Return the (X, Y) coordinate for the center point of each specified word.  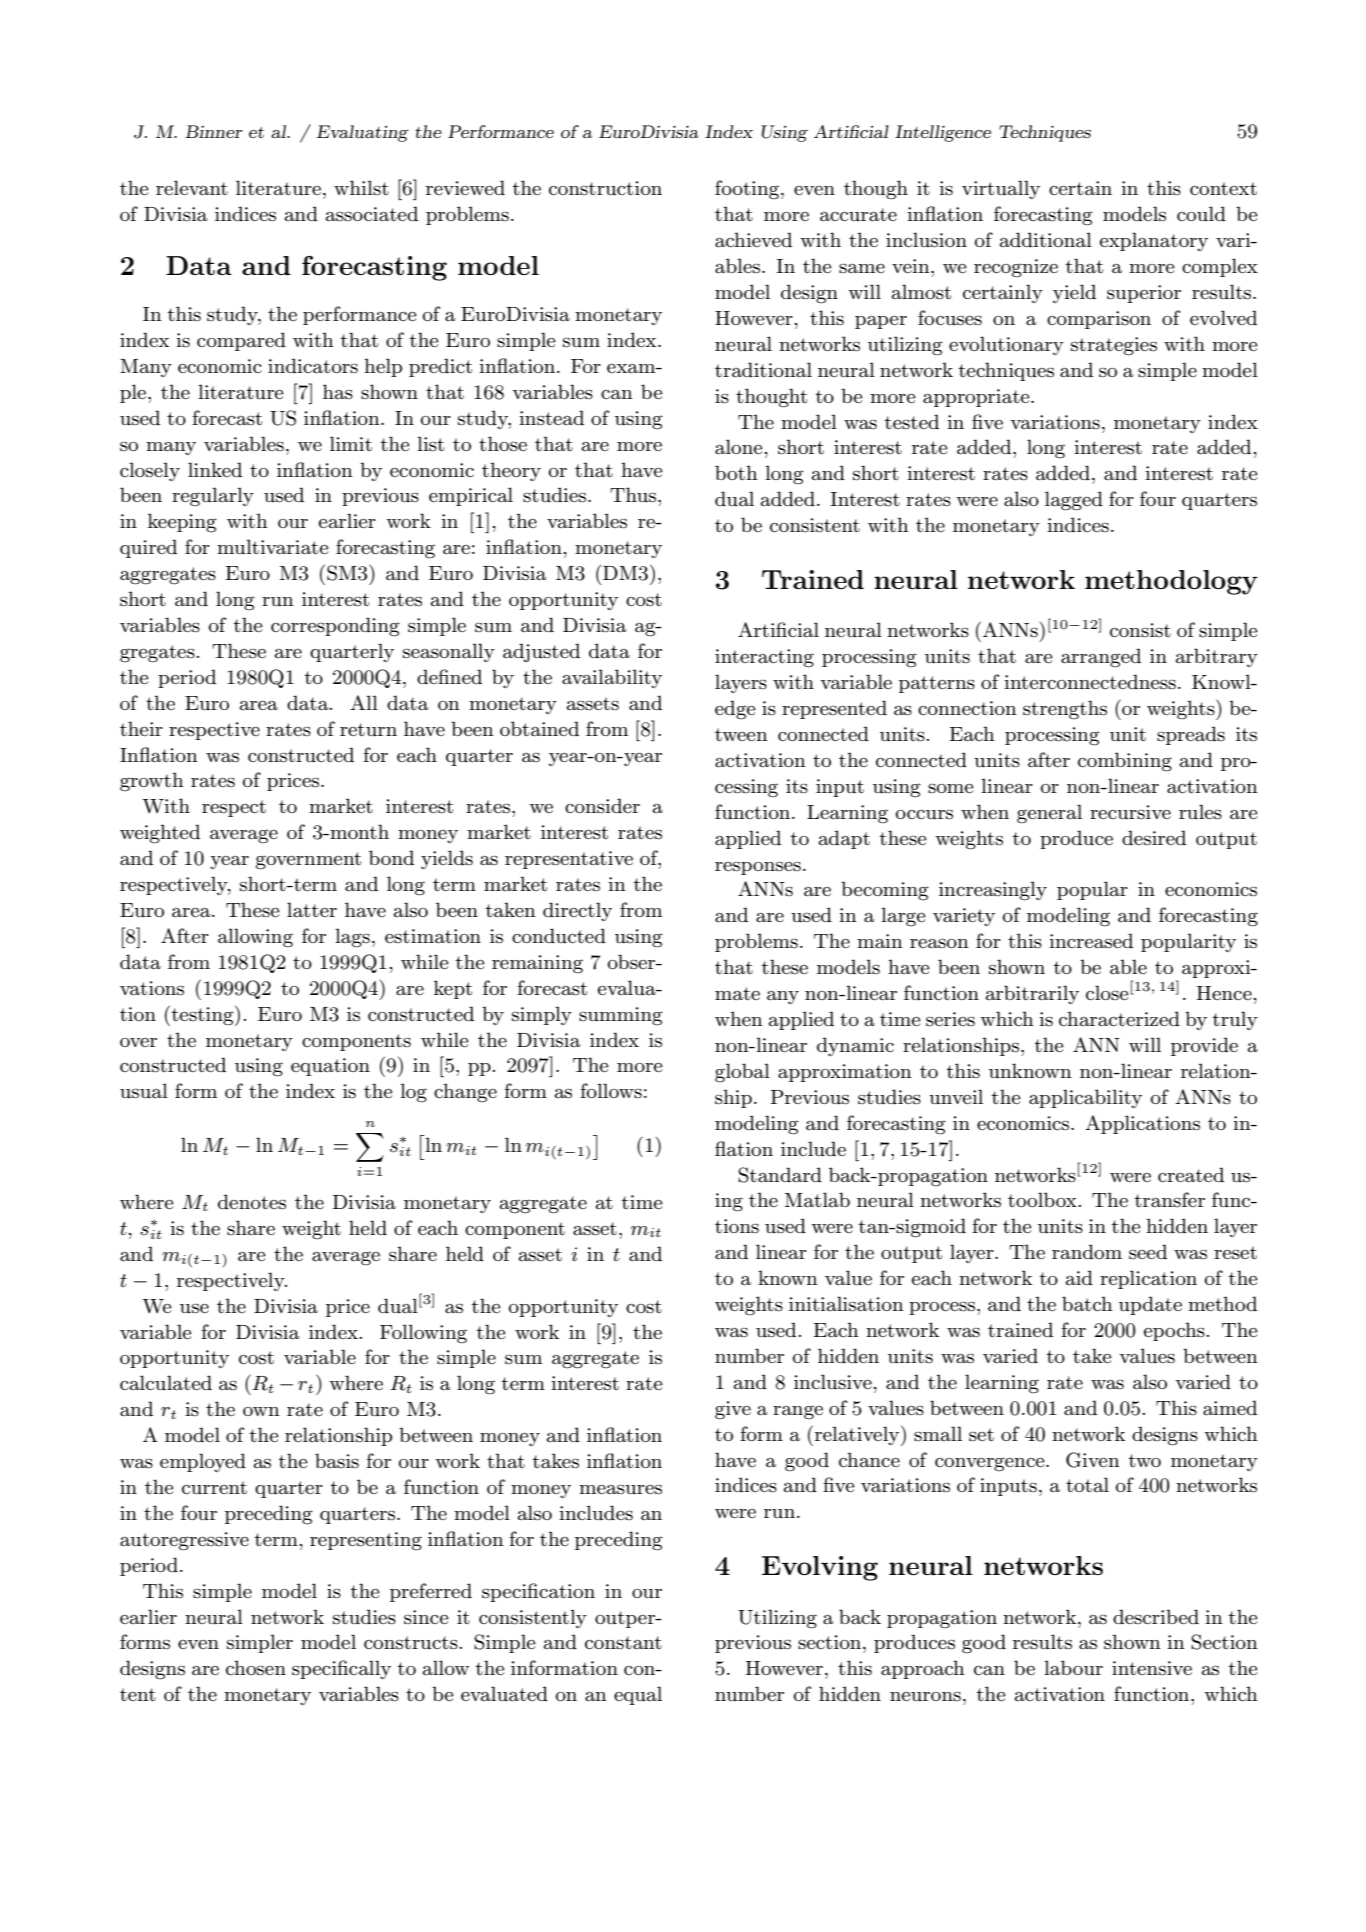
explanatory (1154, 241)
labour (1073, 1668)
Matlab (817, 1200)
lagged (1074, 501)
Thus (634, 495)
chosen (256, 1668)
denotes (252, 1202)
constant (623, 1643)
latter (312, 910)
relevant (192, 188)
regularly (213, 497)
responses (758, 868)
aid (1079, 1277)
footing (748, 190)
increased (1091, 941)
